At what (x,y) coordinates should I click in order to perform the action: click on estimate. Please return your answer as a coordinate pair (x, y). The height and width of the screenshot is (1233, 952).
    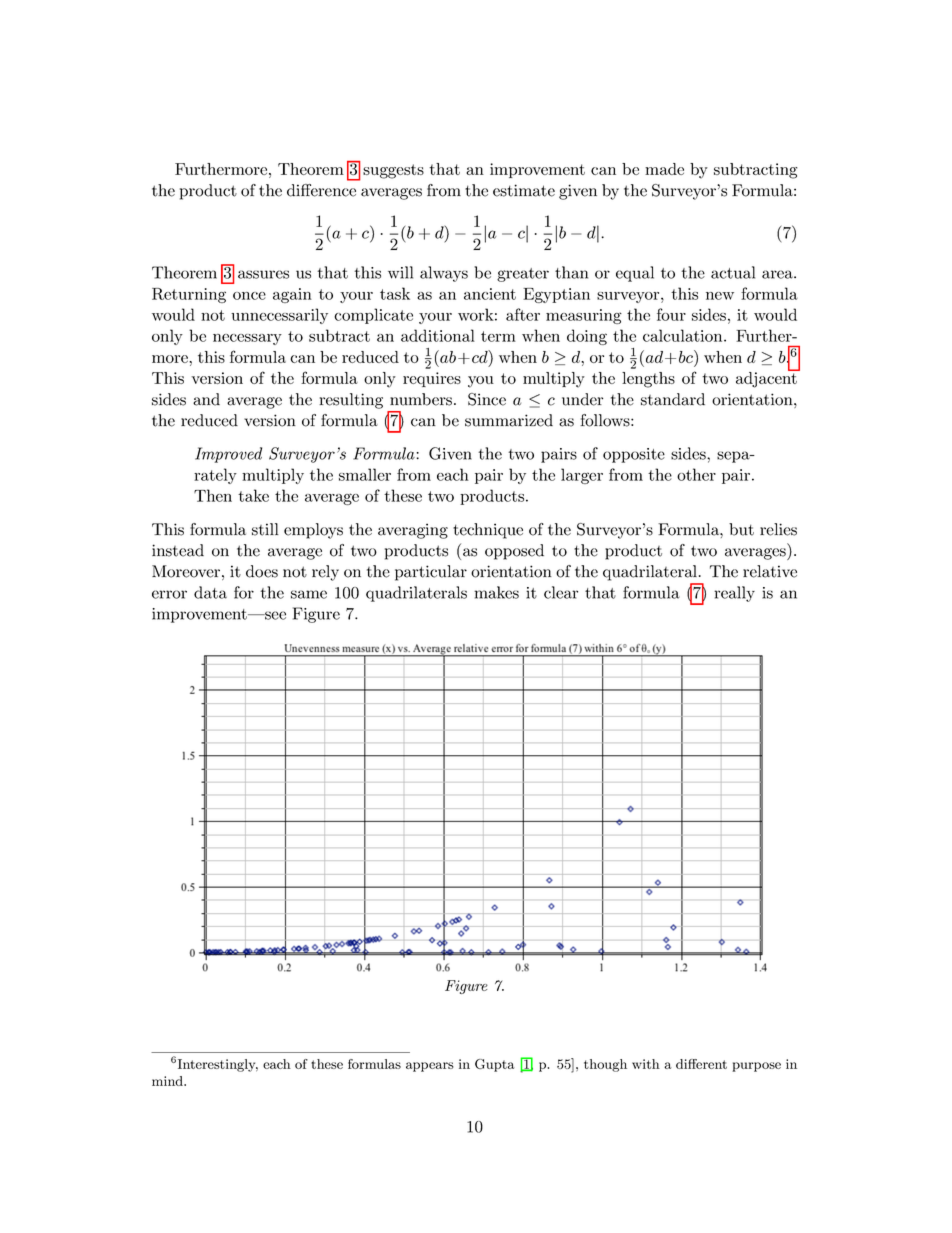
    Looking at the image, I should click on (524, 190).
